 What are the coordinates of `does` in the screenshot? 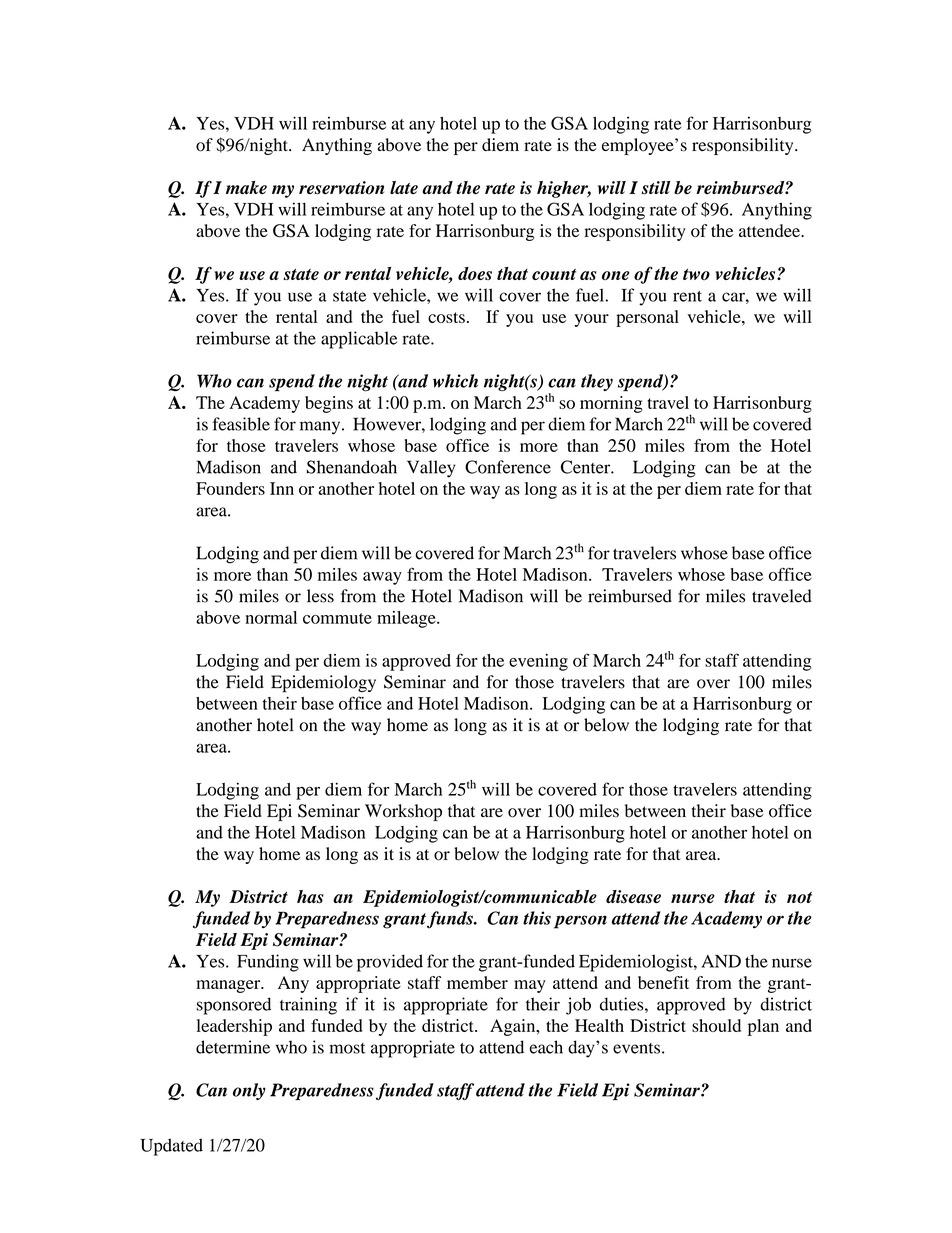 It's located at (475, 273).
